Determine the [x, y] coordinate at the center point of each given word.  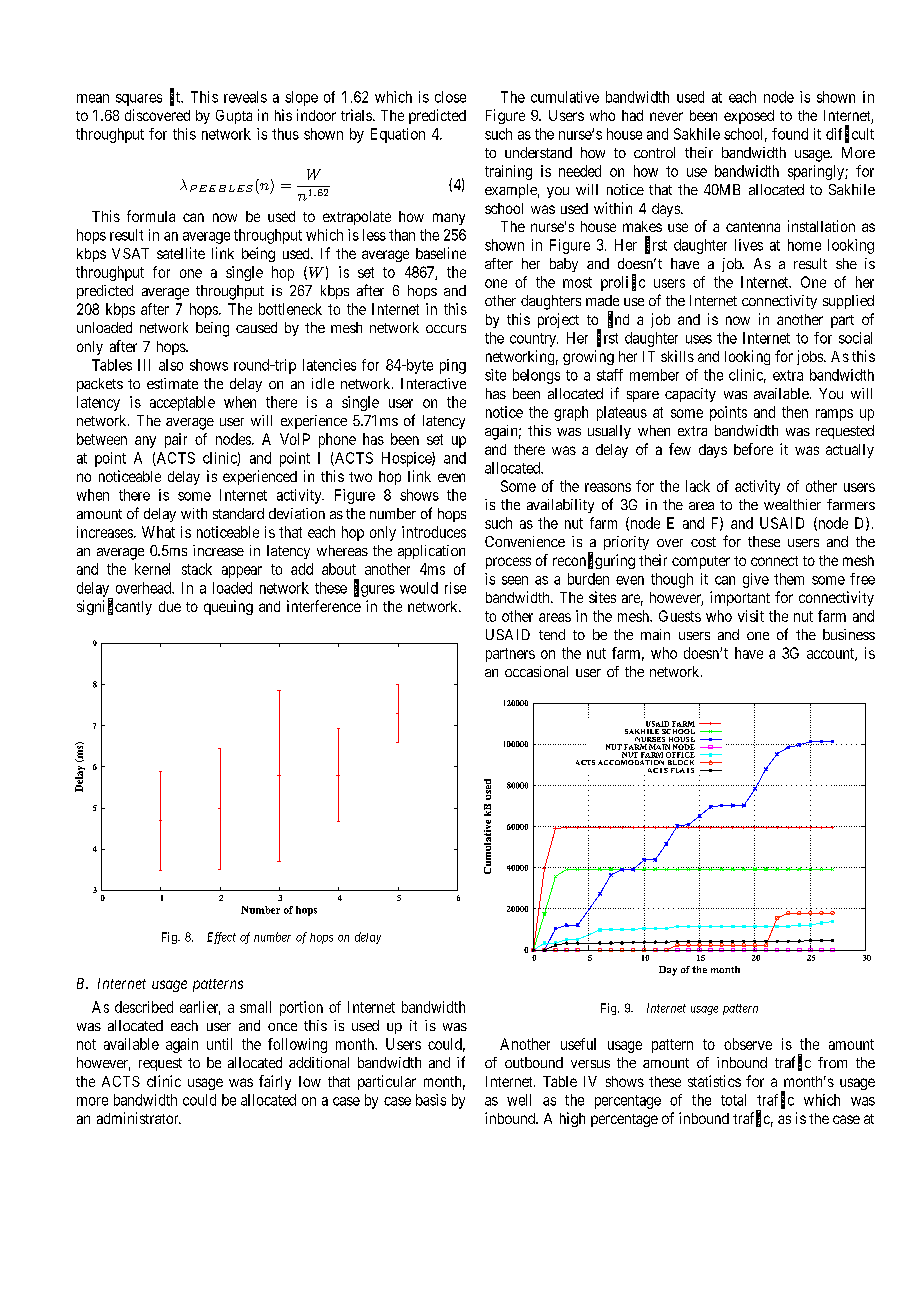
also [171, 365]
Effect [221, 938]
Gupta [234, 117]
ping [453, 366]
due [170, 606]
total [733, 1100]
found [790, 134]
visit [751, 616]
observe [748, 1044]
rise [455, 588]
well [519, 1100]
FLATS [682, 770]
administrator [139, 1118]
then [795, 412]
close [450, 97]
